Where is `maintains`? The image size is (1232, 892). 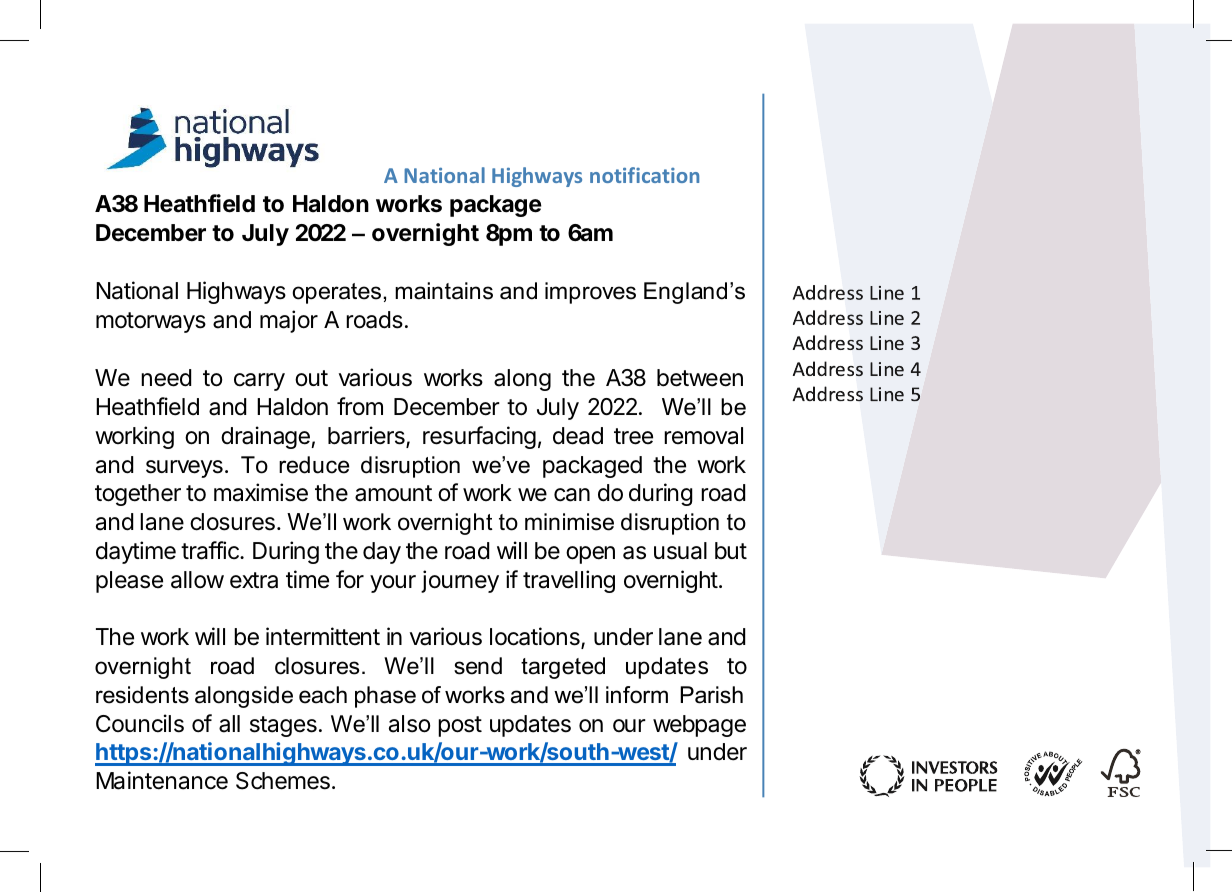 maintains is located at coordinates (444, 291).
